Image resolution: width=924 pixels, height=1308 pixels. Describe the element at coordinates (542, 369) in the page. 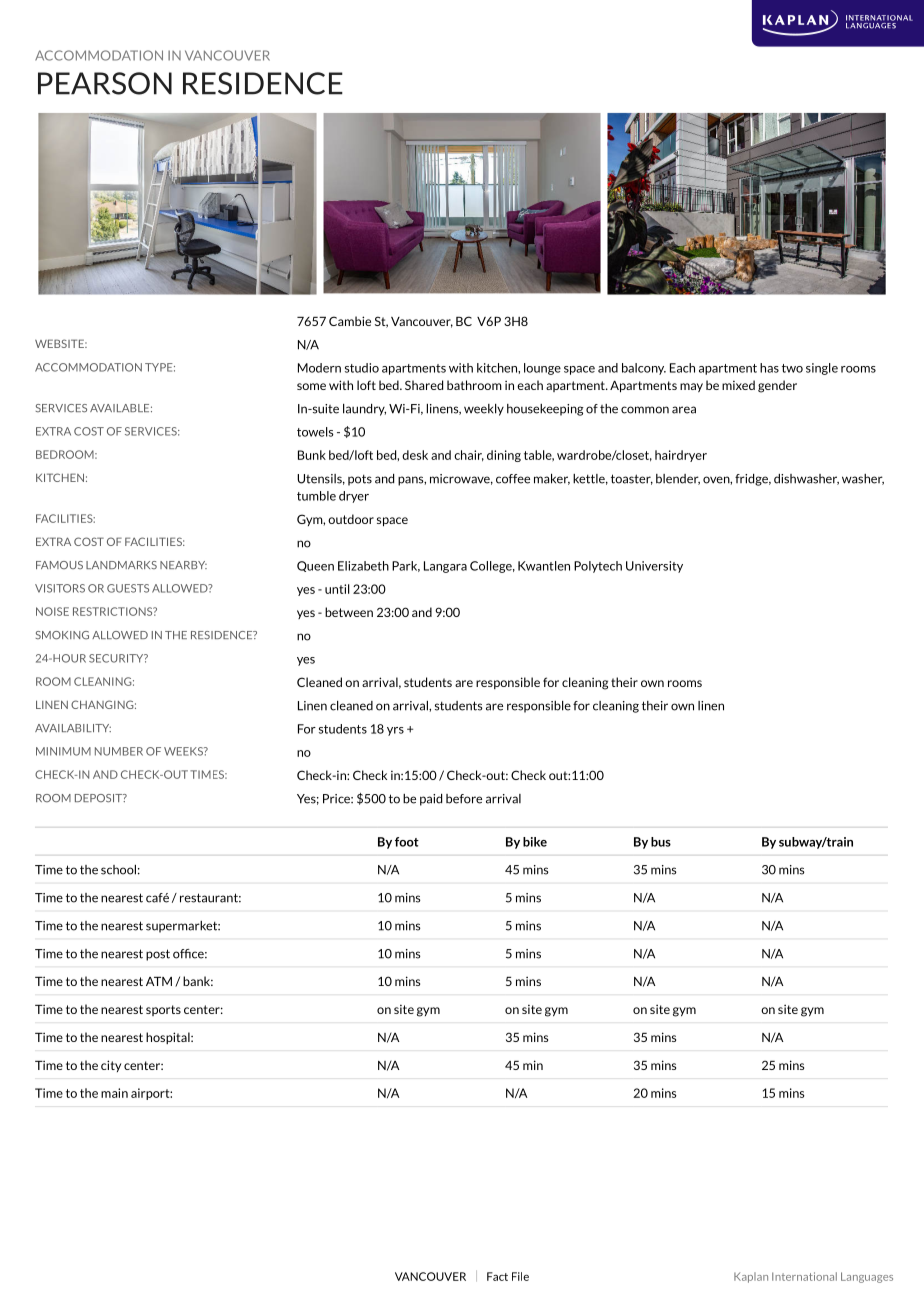

I see `lounge` at that location.
